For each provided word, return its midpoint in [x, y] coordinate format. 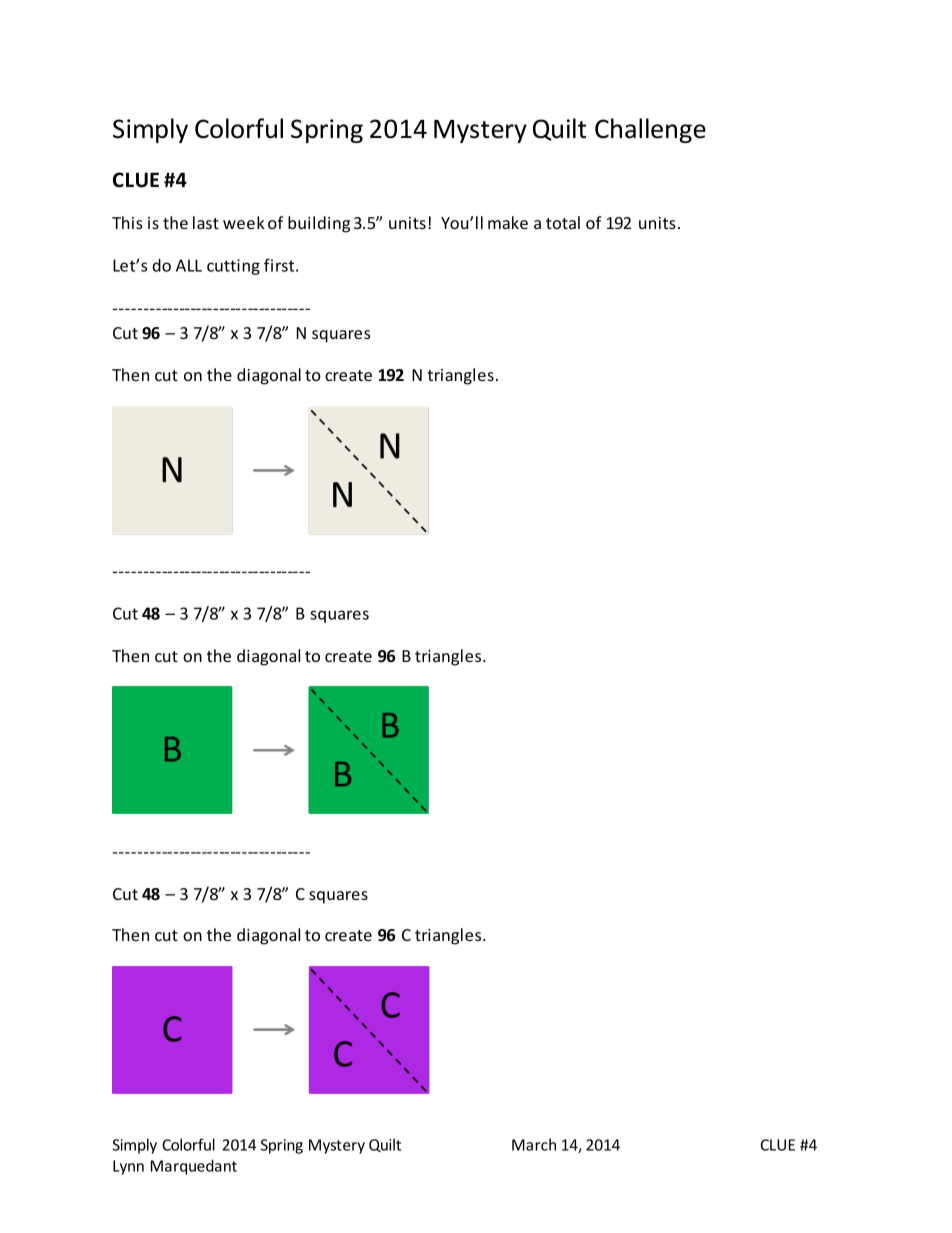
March [534, 1144]
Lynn [128, 1167]
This [127, 222]
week [244, 222]
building [319, 224]
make [508, 222]
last [206, 222]
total [563, 222]
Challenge [650, 130]
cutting [233, 267]
